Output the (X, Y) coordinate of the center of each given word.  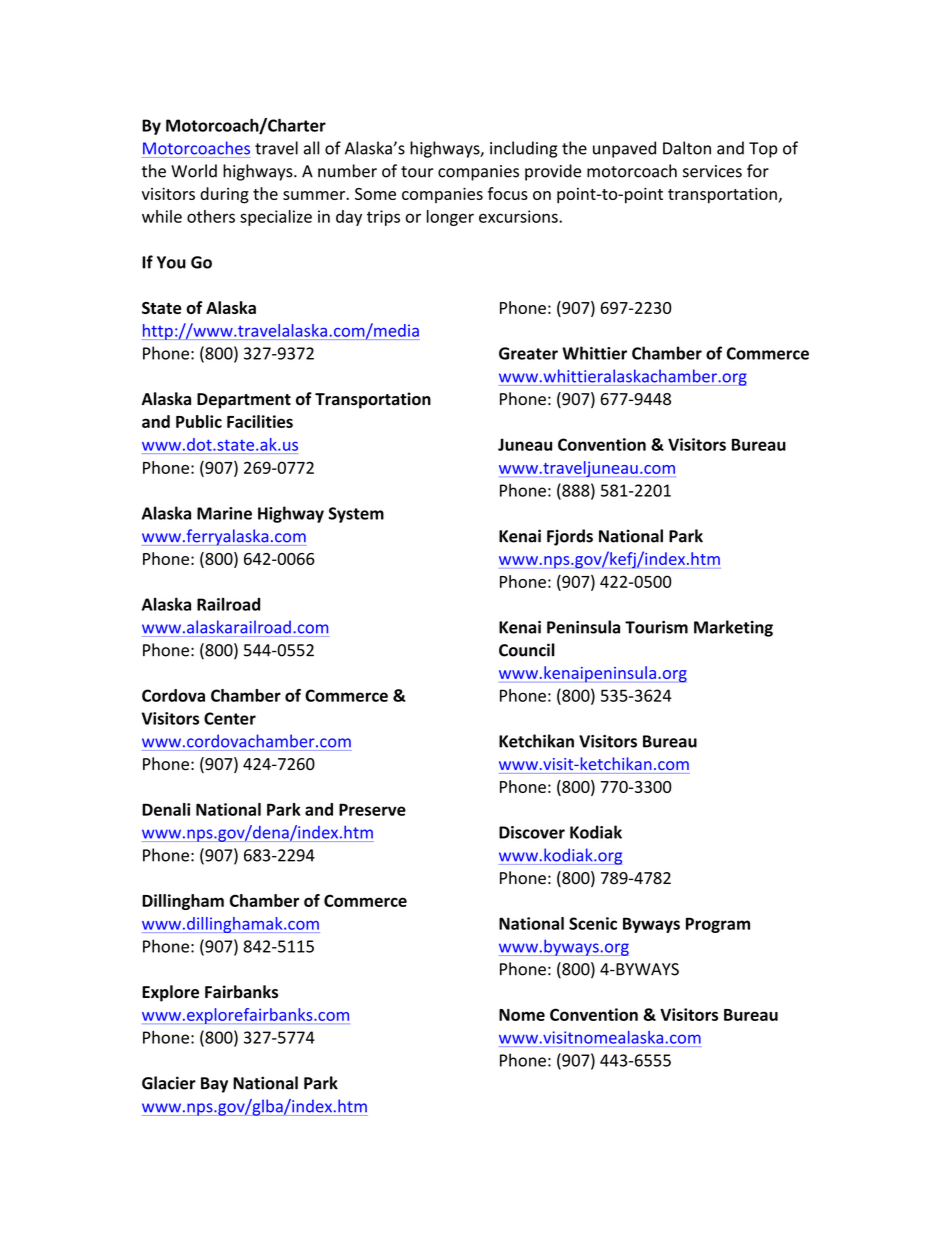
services (712, 171)
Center (230, 718)
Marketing (733, 628)
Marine (224, 513)
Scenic (593, 923)
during (224, 195)
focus (508, 193)
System (356, 515)
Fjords (570, 537)
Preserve (372, 809)
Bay (214, 1085)
